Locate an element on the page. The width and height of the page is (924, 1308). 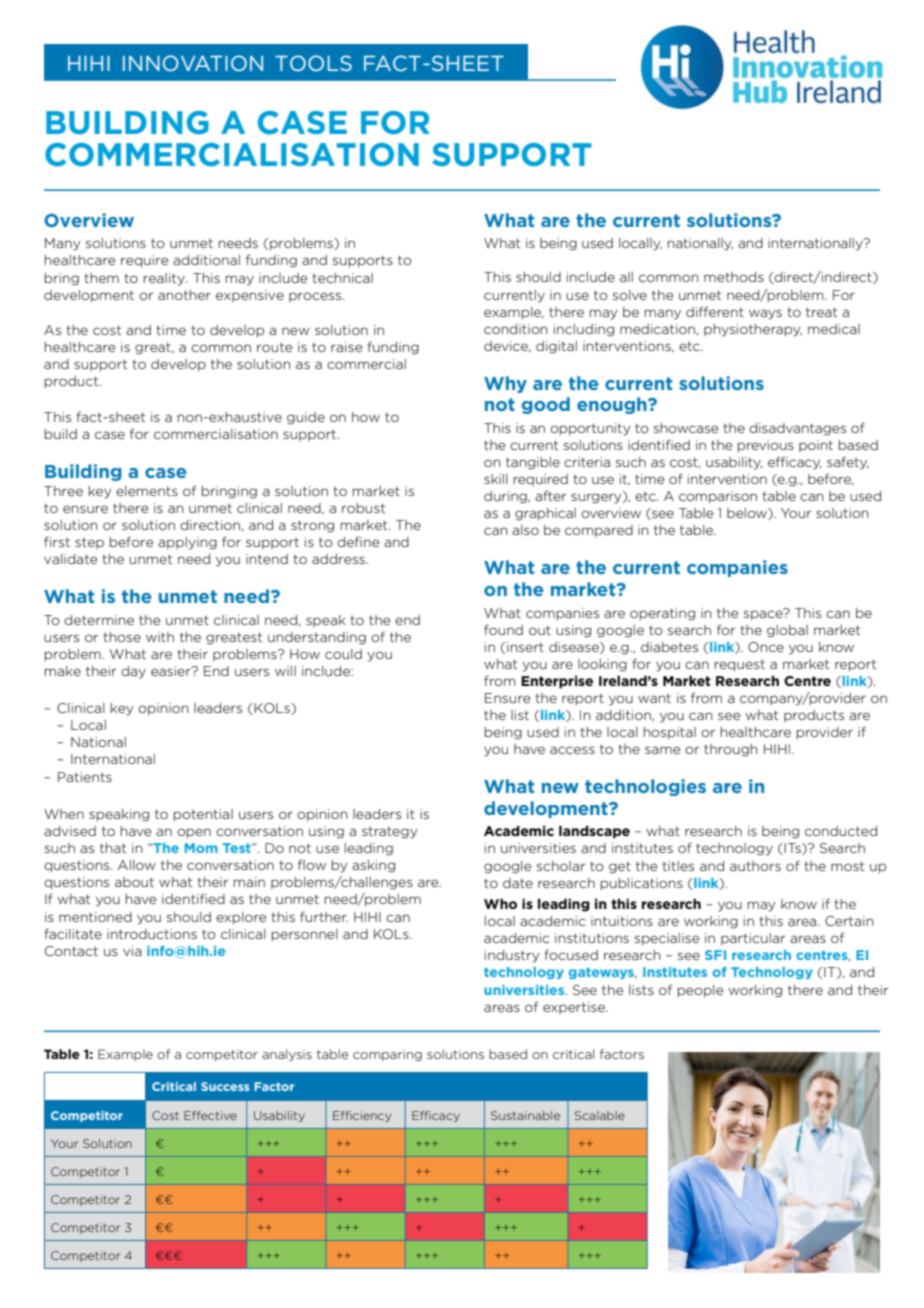
Success is located at coordinates (225, 1086).
